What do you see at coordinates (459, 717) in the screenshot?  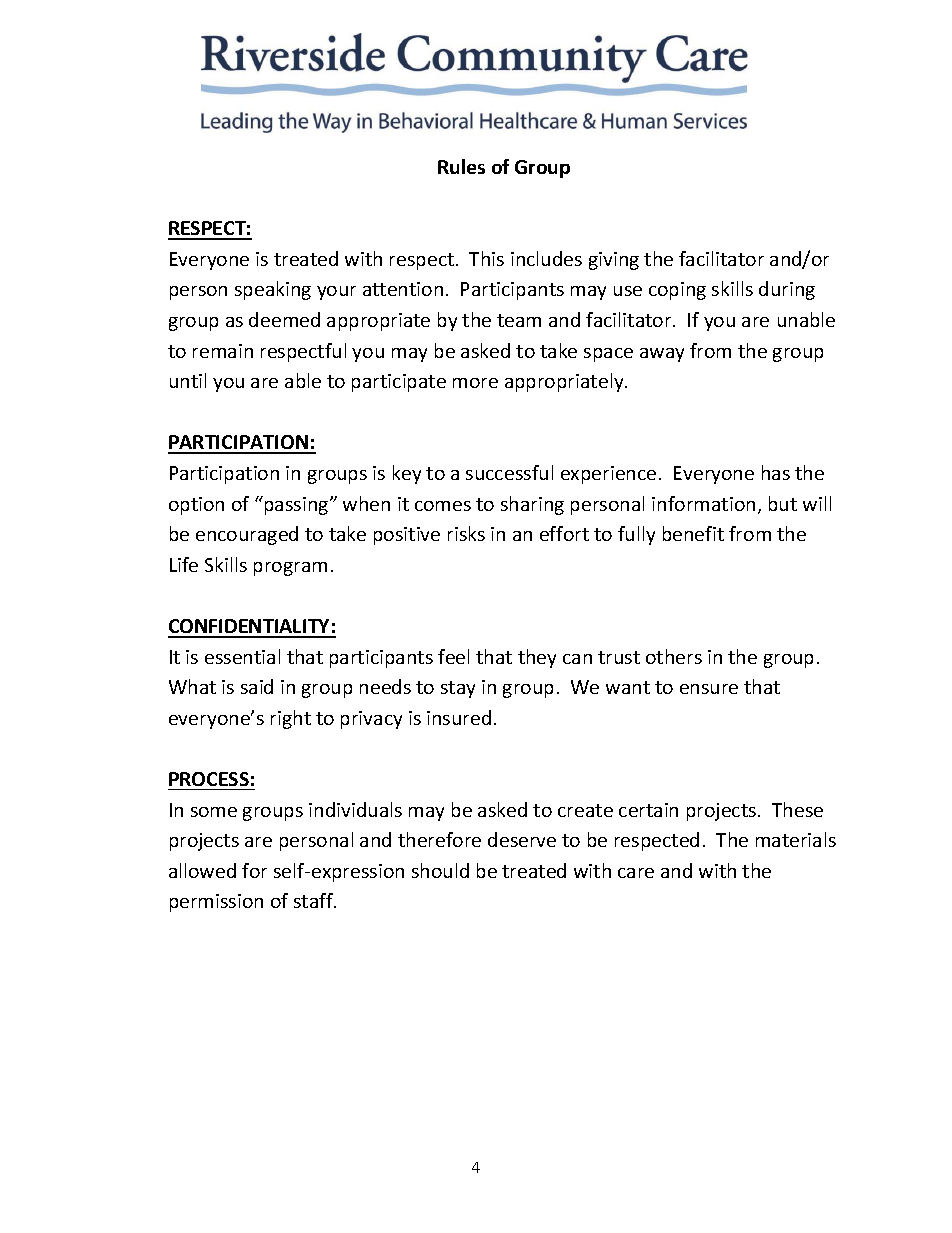 I see `insured` at bounding box center [459, 717].
